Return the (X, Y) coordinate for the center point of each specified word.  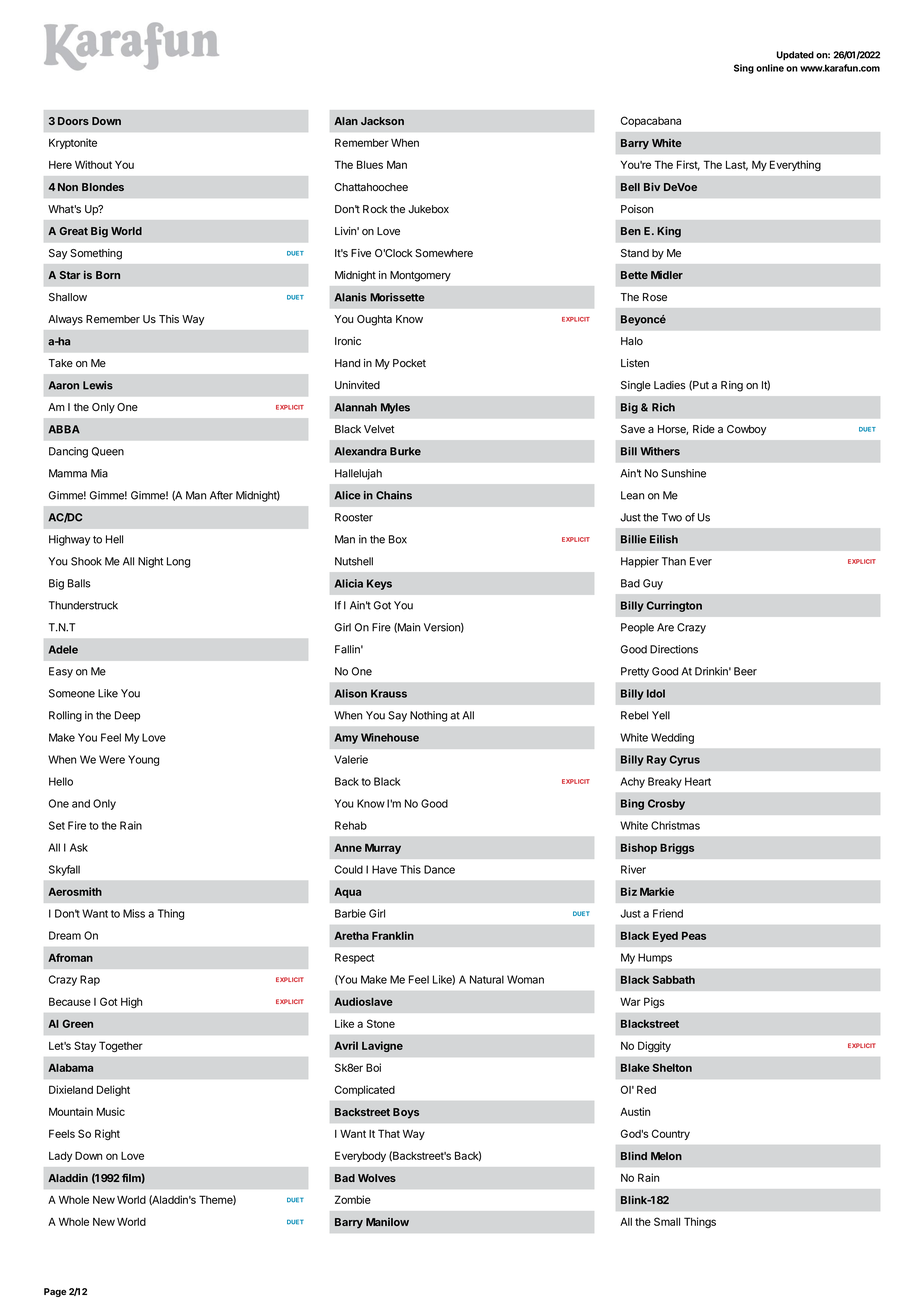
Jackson (382, 121)
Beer (745, 671)
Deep (127, 716)
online (770, 68)
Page (55, 1292)
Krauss (389, 693)
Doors (73, 121)
